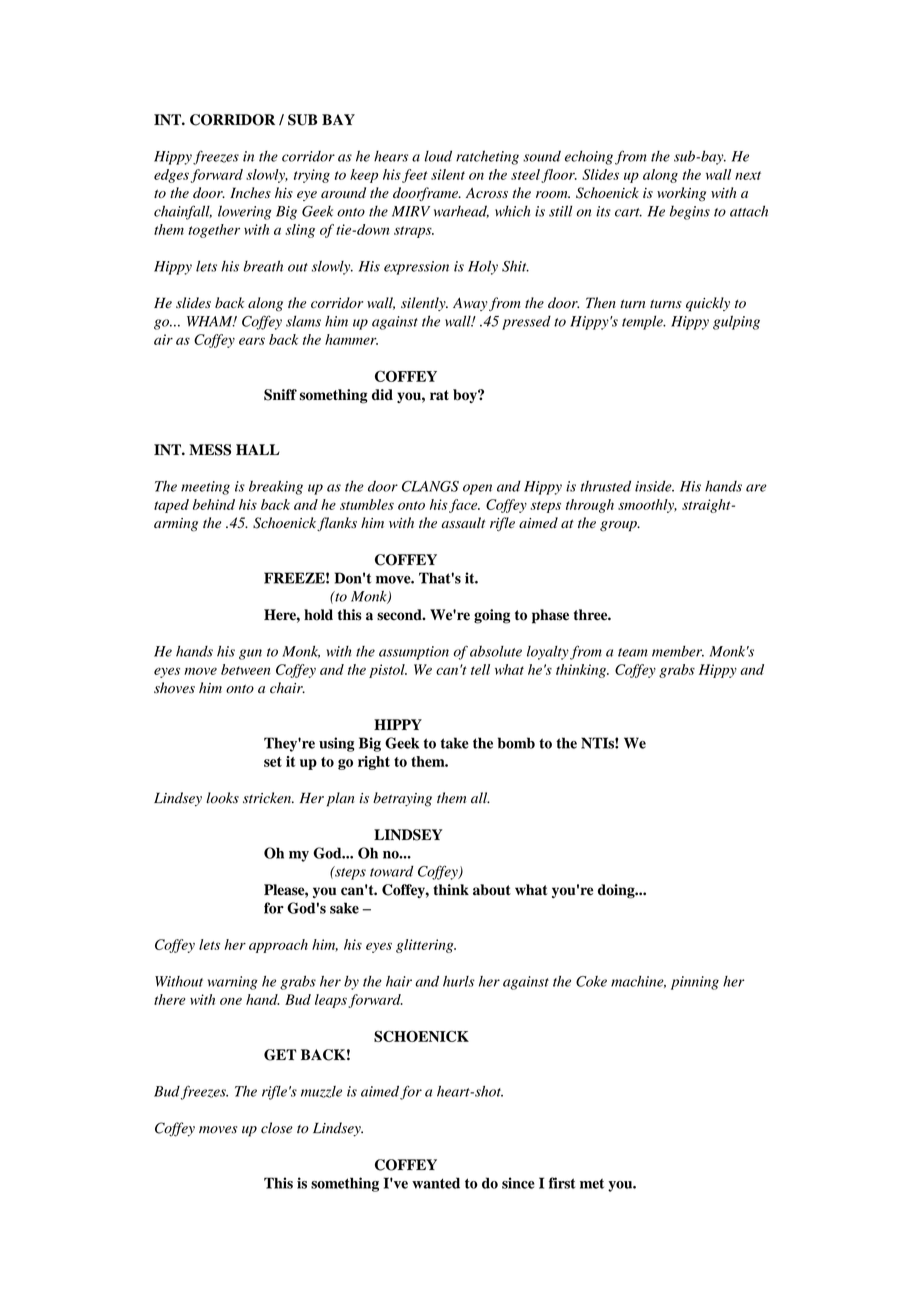 This document has width=924, height=1308. Describe the element at coordinates (277, 1128) in the document. I see `close` at that location.
